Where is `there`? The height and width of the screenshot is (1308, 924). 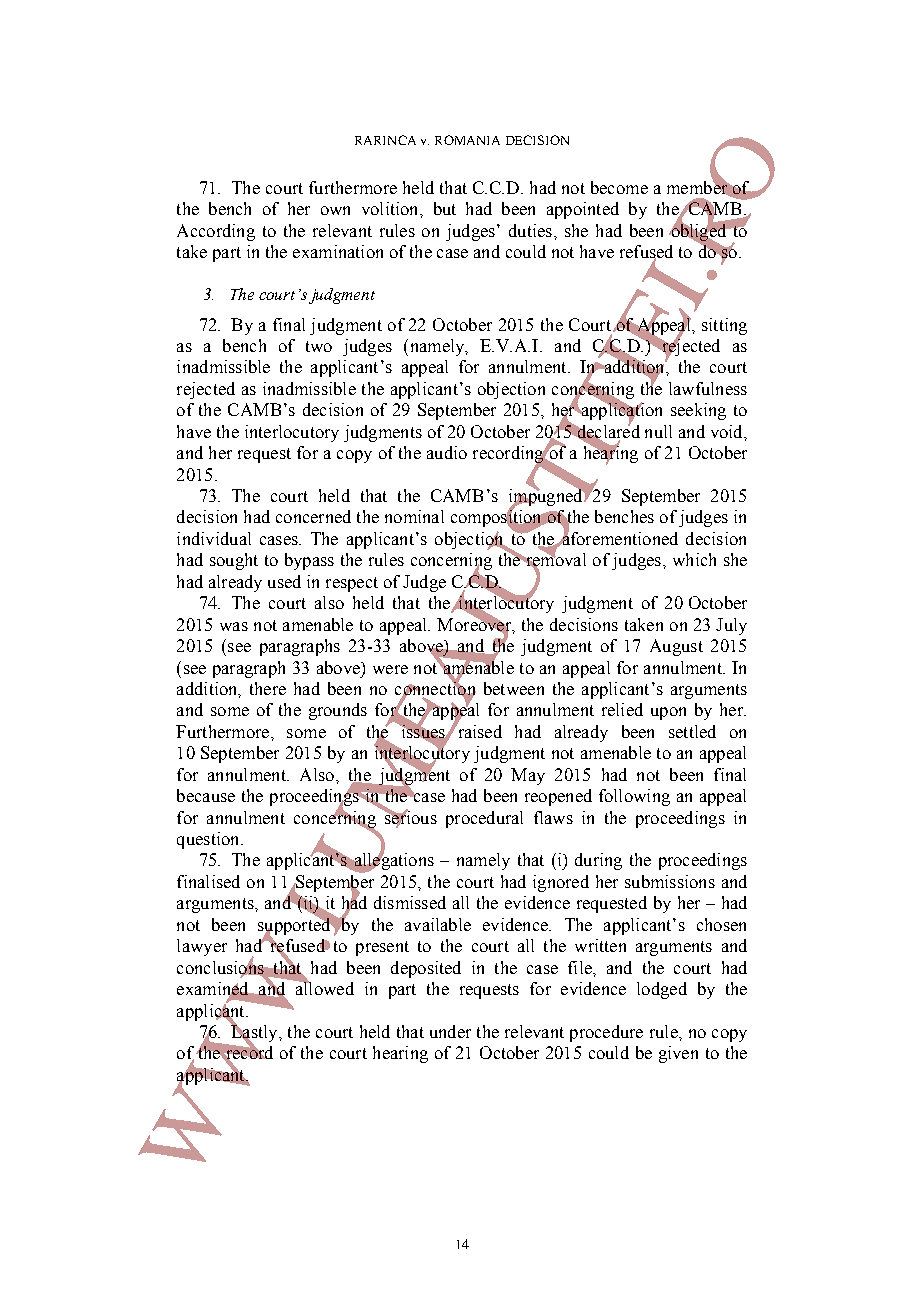
there is located at coordinates (268, 688).
